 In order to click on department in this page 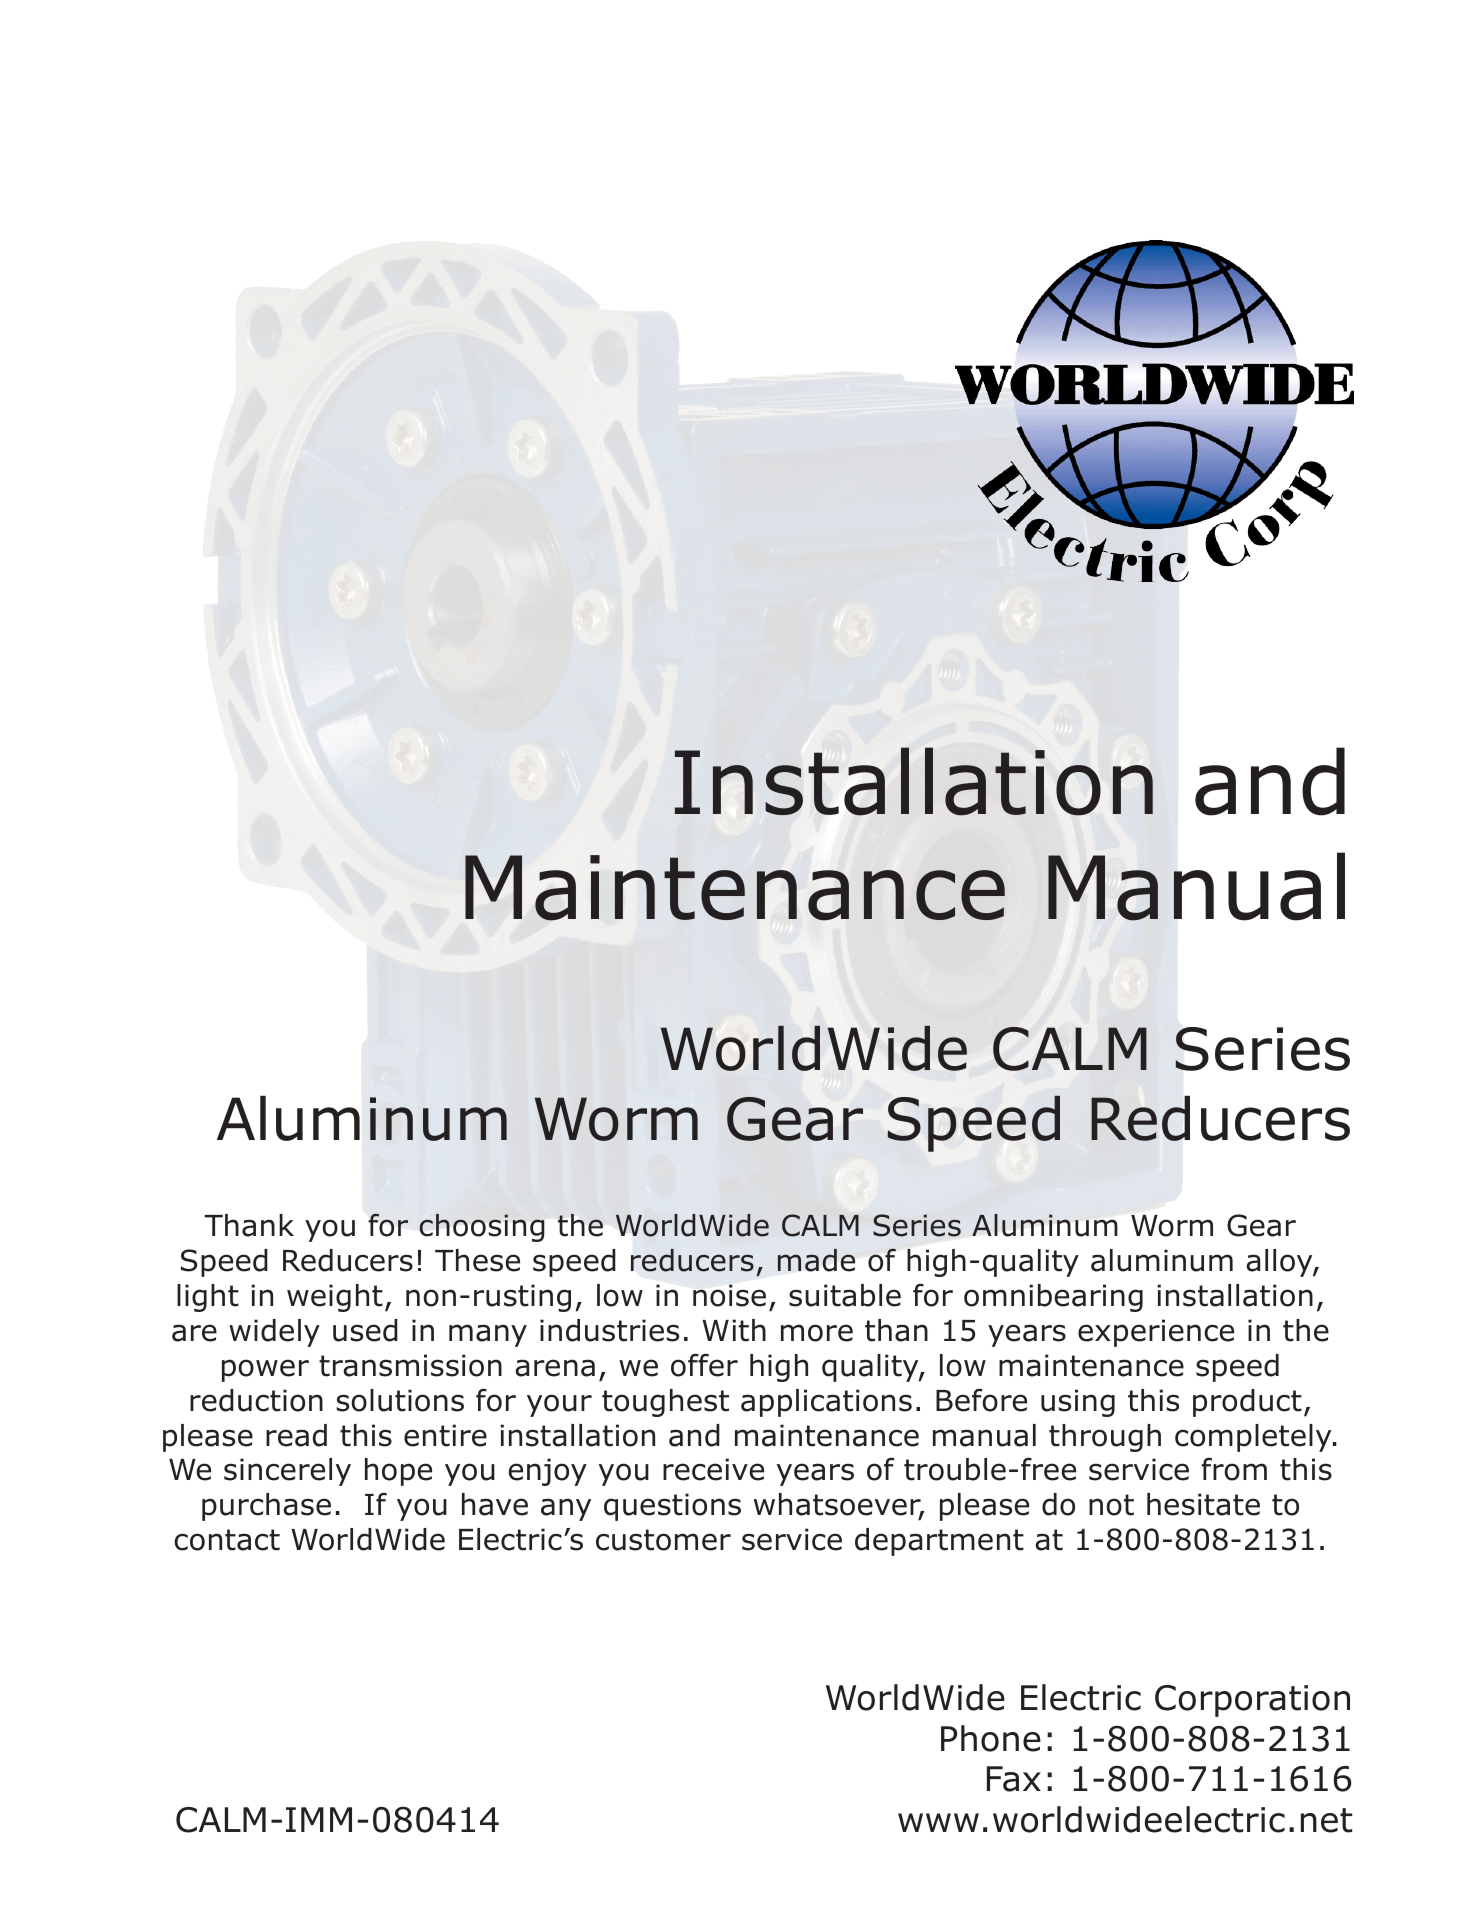, I will do `click(939, 1542)`.
